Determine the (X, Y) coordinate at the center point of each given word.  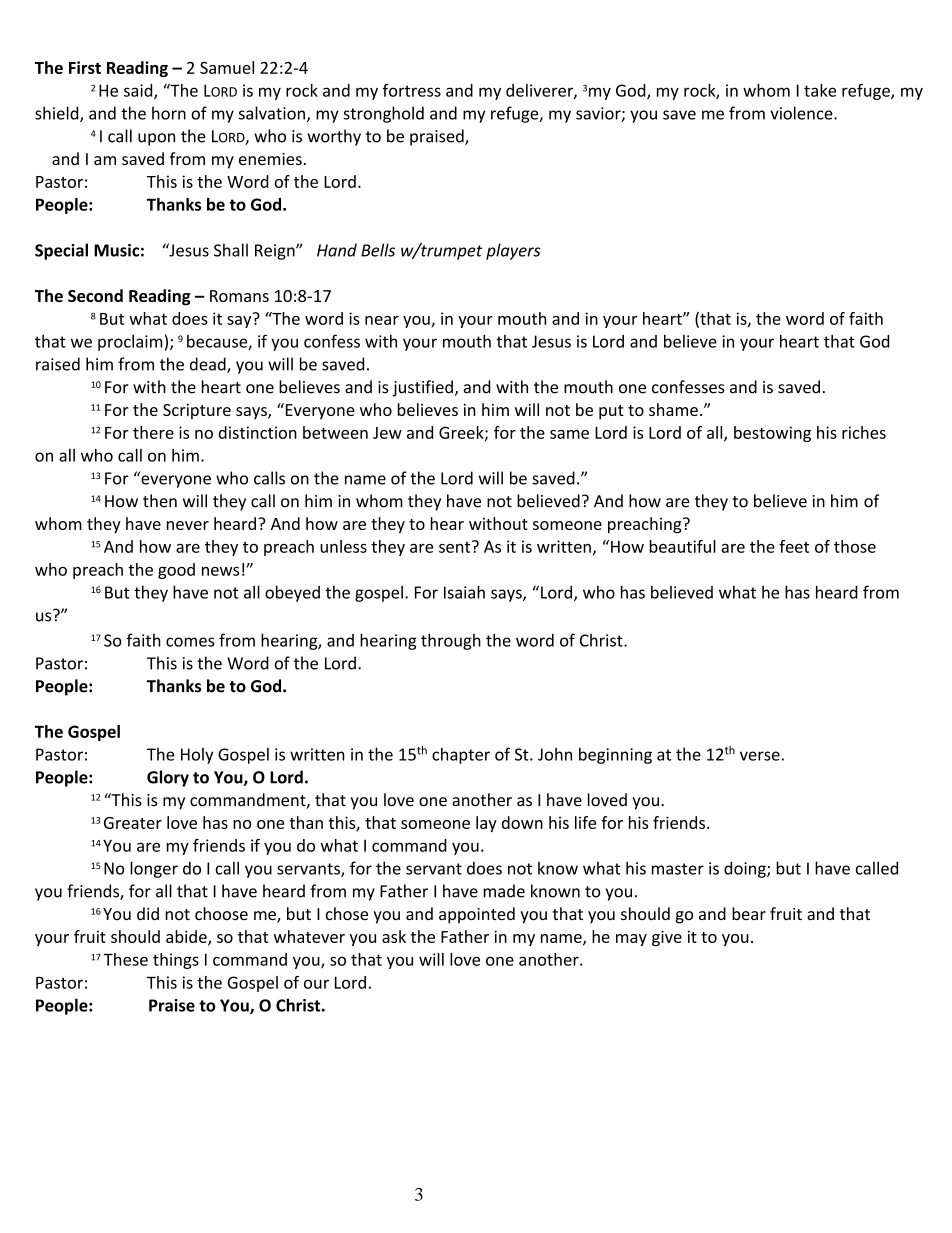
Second (95, 295)
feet (794, 546)
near (382, 320)
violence (802, 113)
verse (761, 756)
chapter (461, 755)
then (160, 501)
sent (456, 546)
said (139, 91)
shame (673, 409)
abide (187, 937)
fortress (411, 90)
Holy (197, 756)
